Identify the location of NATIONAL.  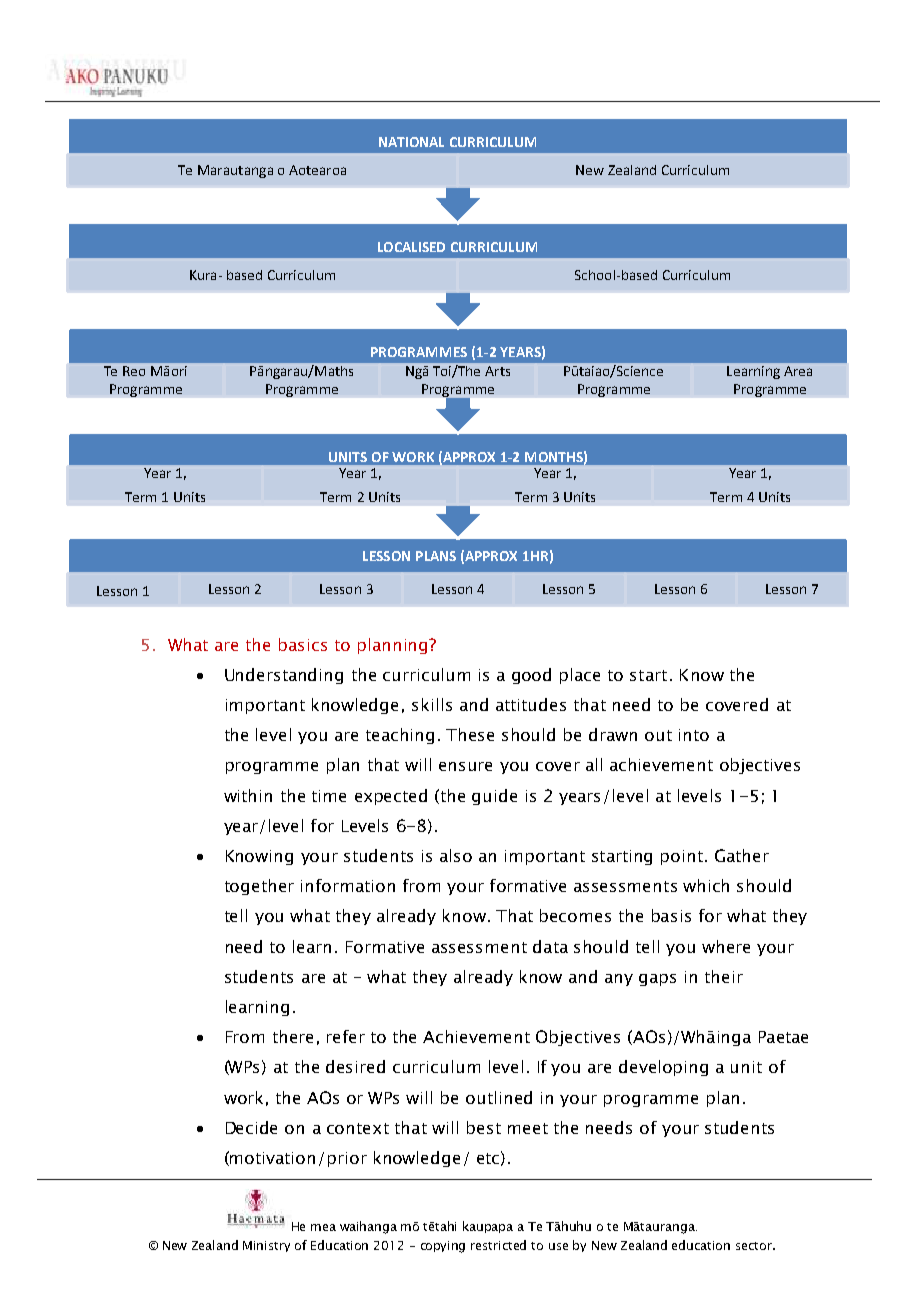
(411, 142).
